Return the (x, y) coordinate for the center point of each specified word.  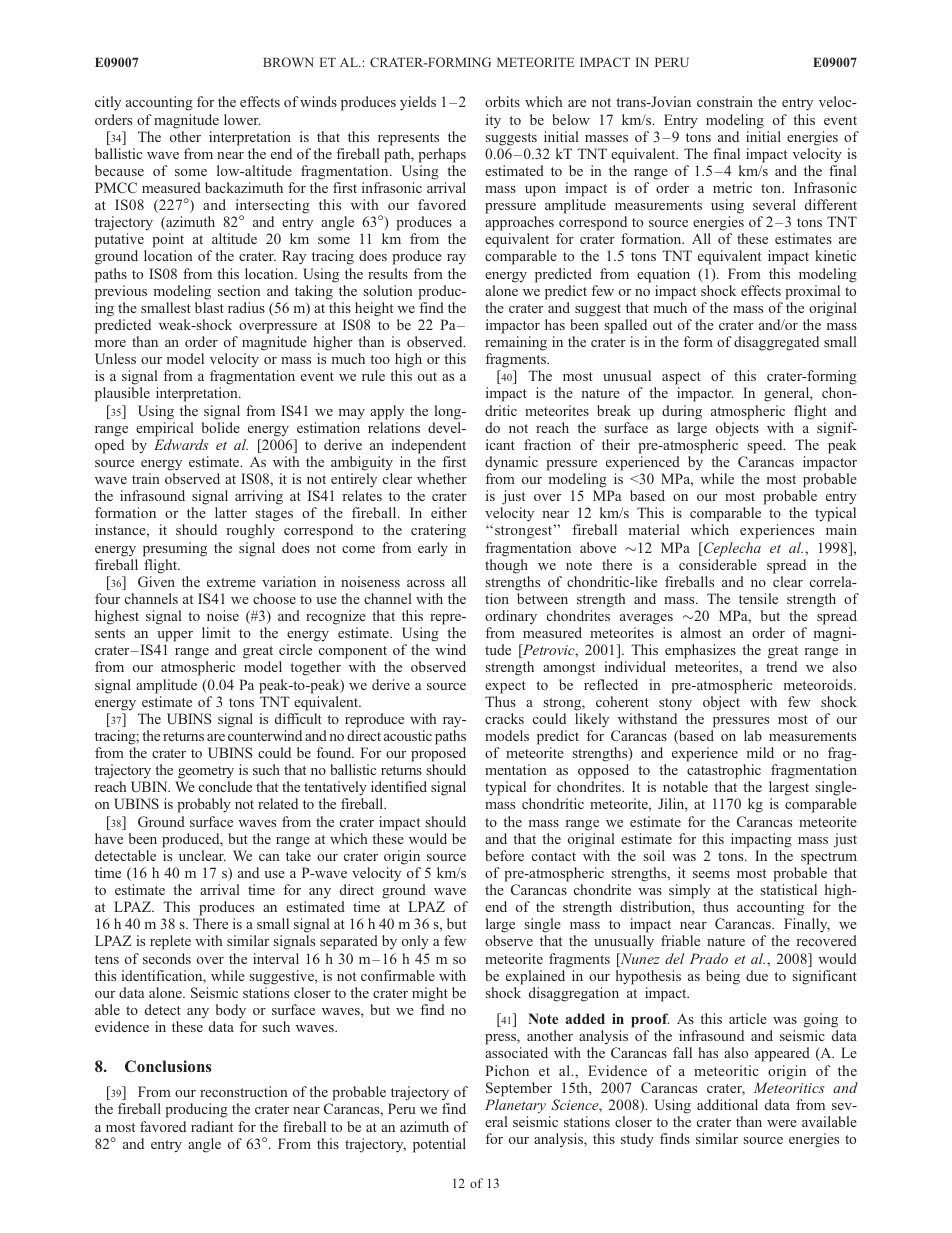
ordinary (511, 617)
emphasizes (699, 653)
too (380, 359)
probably (204, 805)
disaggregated (776, 343)
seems (711, 874)
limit (216, 632)
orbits (502, 101)
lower (242, 119)
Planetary (515, 1106)
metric (732, 187)
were (782, 1123)
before (504, 855)
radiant (212, 1126)
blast (209, 307)
